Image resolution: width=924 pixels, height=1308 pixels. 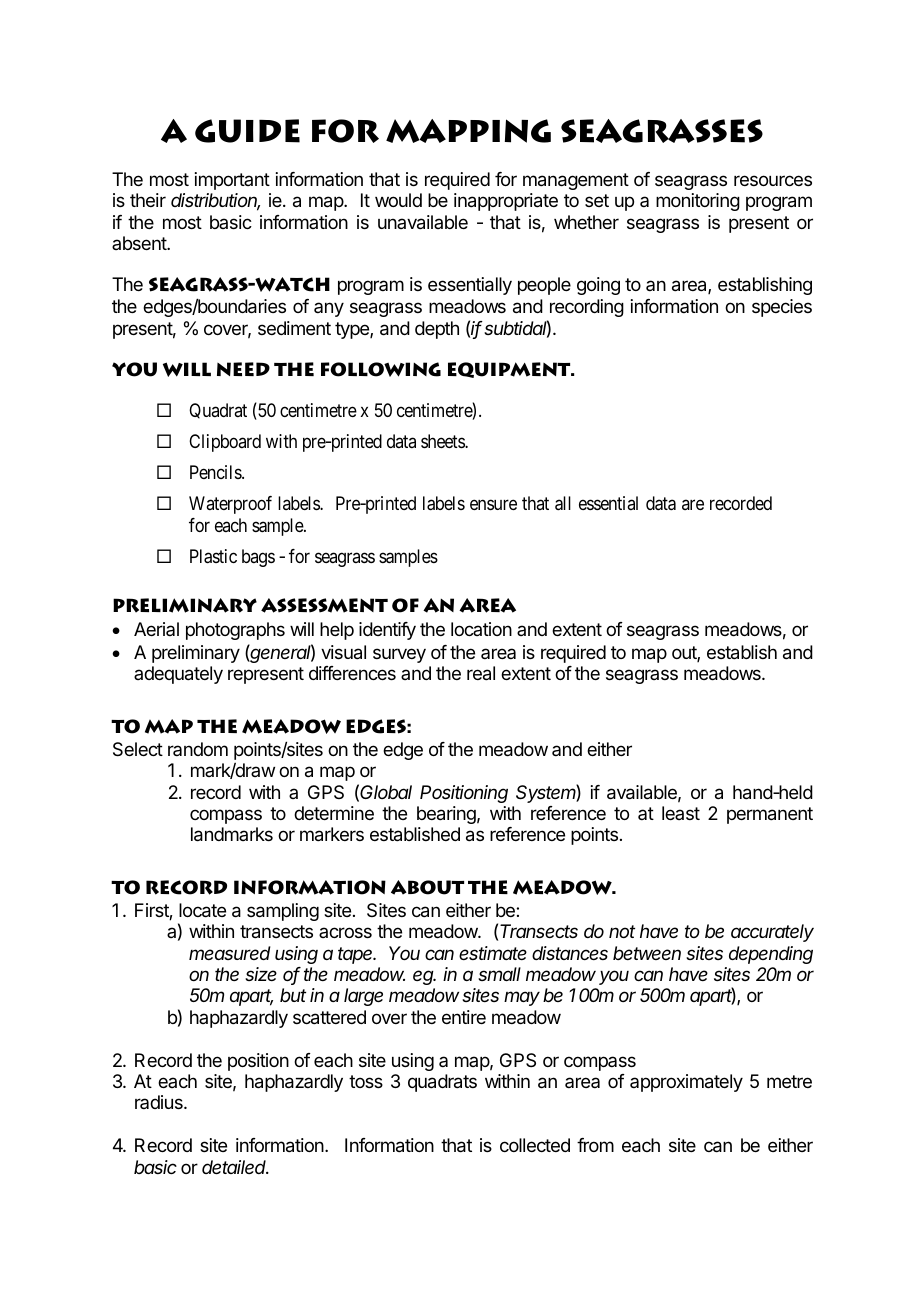 What do you see at coordinates (468, 131) in the screenshot?
I see `mapping` at bounding box center [468, 131].
